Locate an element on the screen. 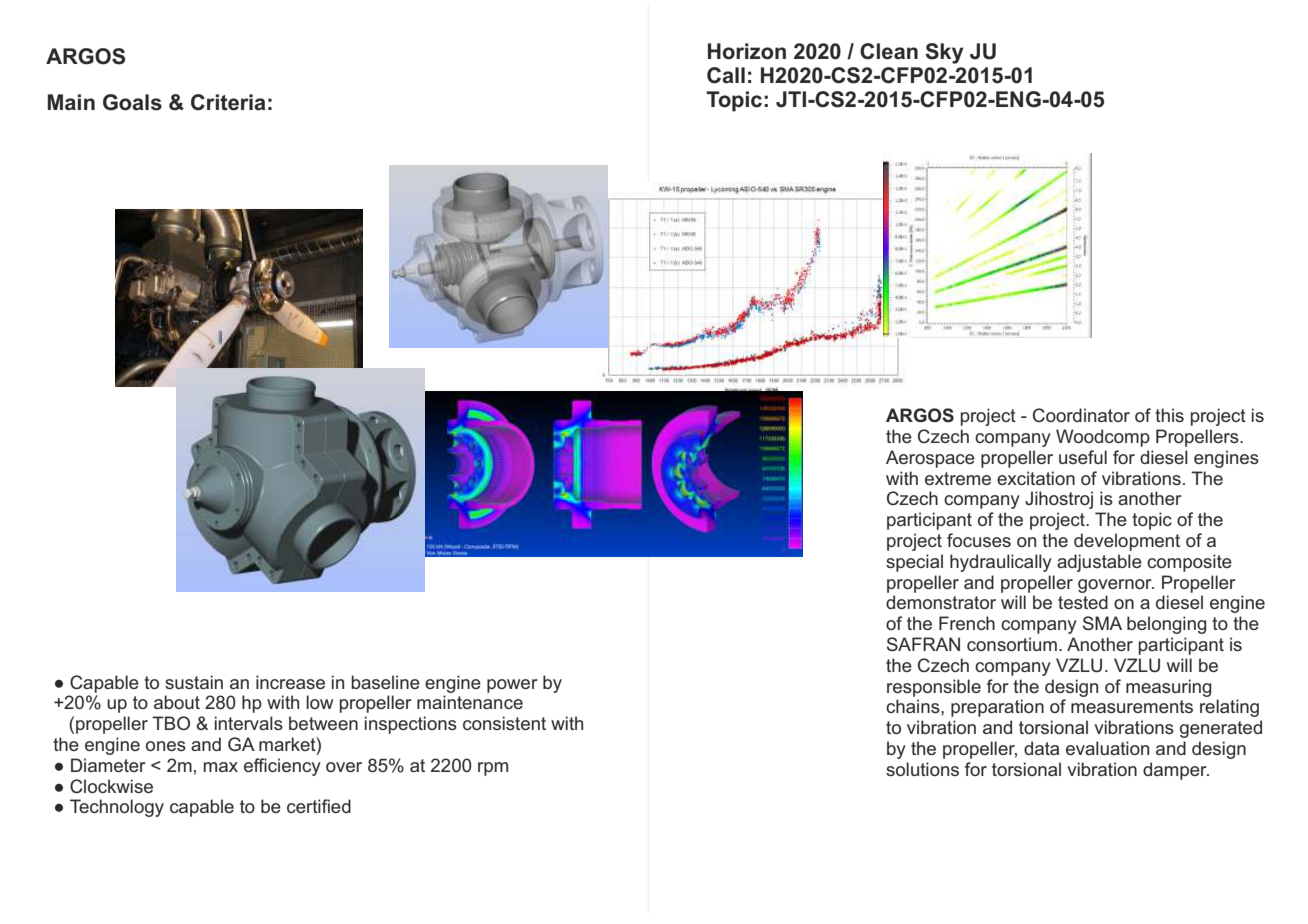 This screenshot has height=924, width=1308. special is located at coordinates (914, 563).
